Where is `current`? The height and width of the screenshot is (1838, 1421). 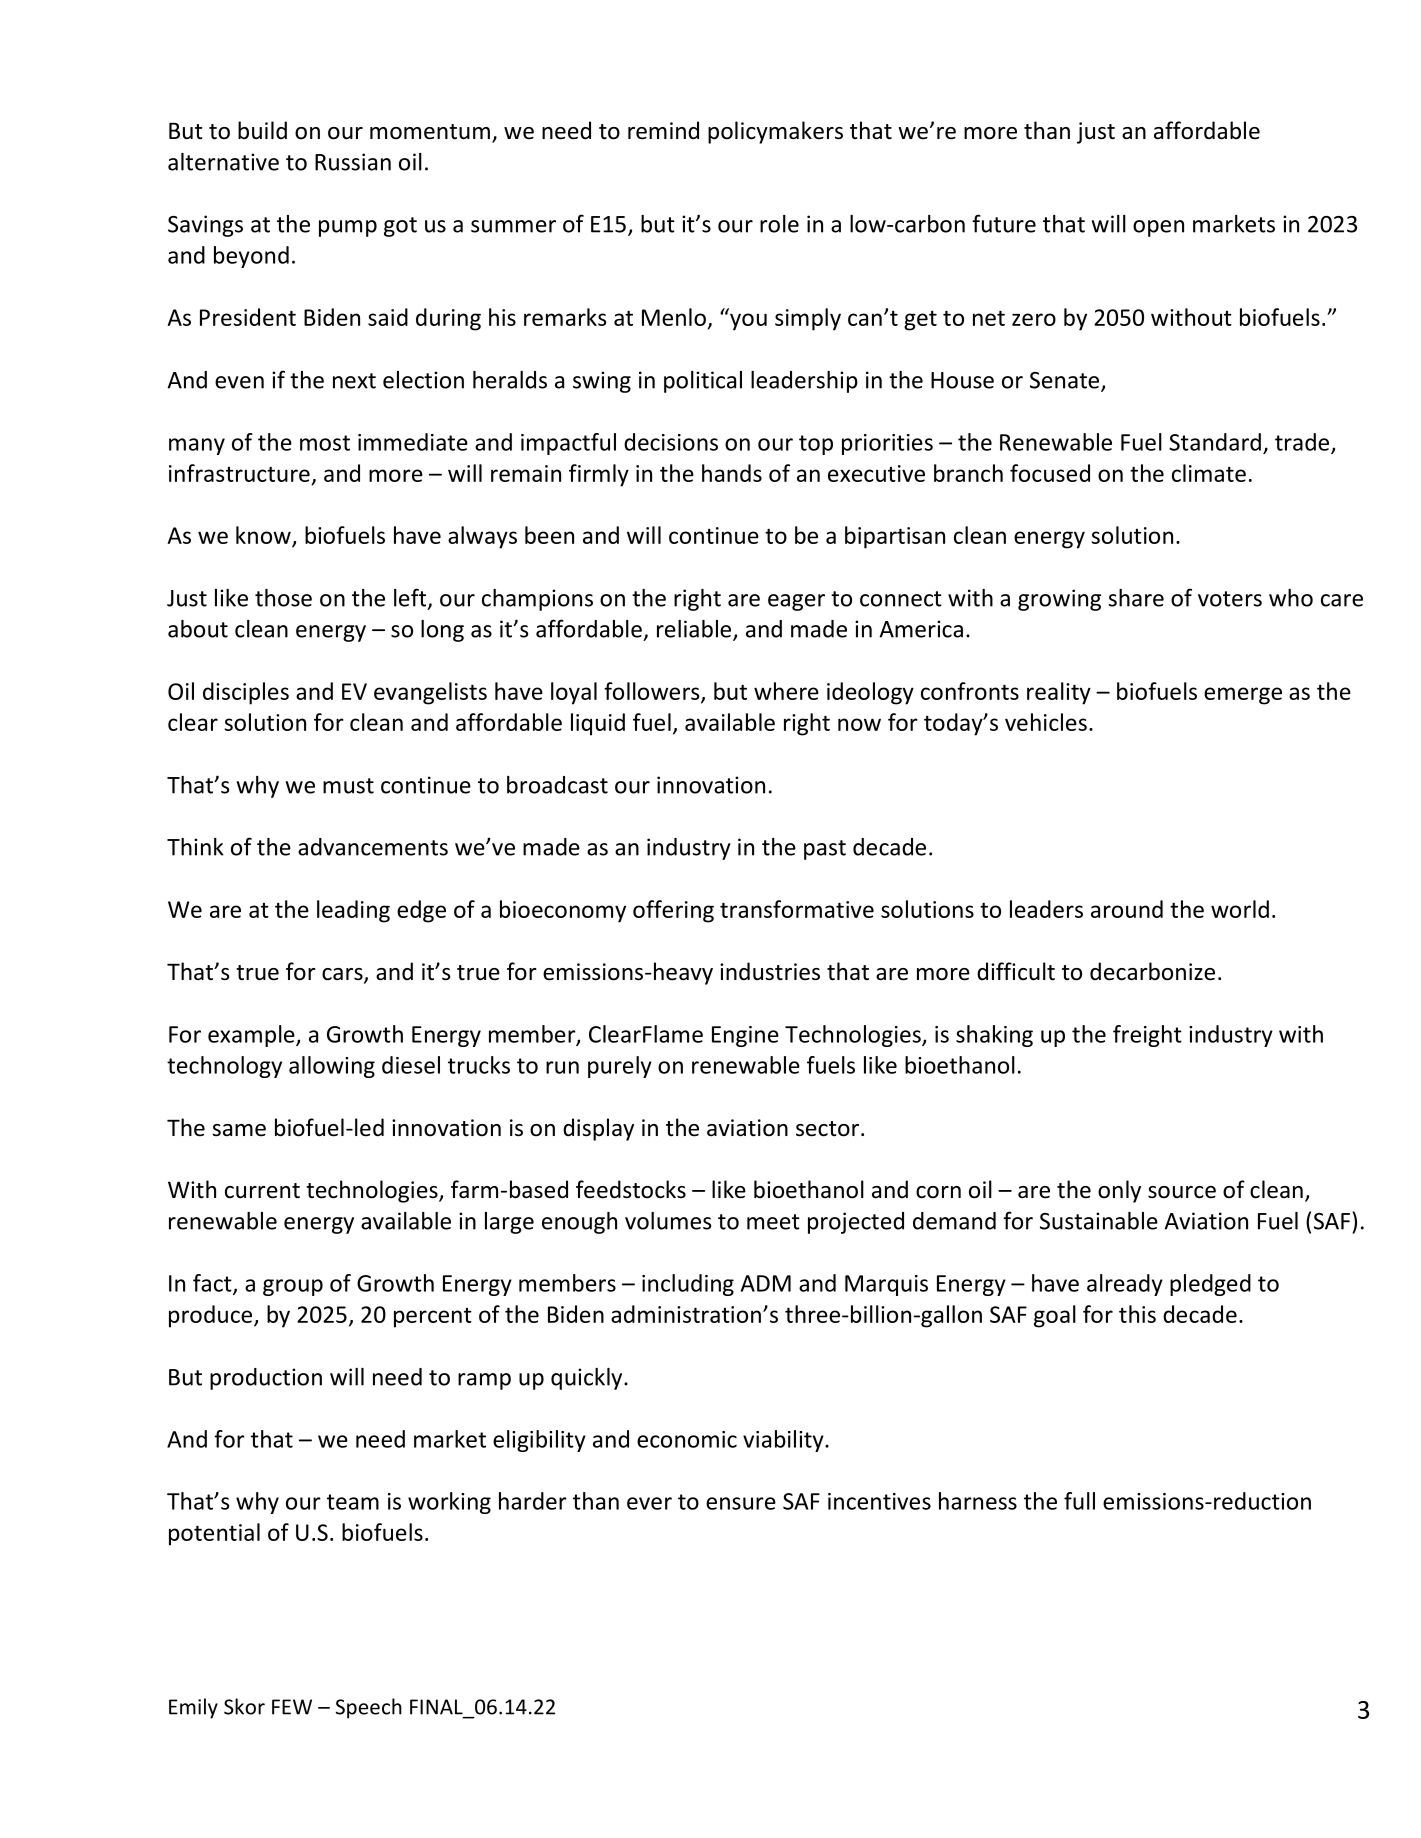 current is located at coordinates (262, 1191).
